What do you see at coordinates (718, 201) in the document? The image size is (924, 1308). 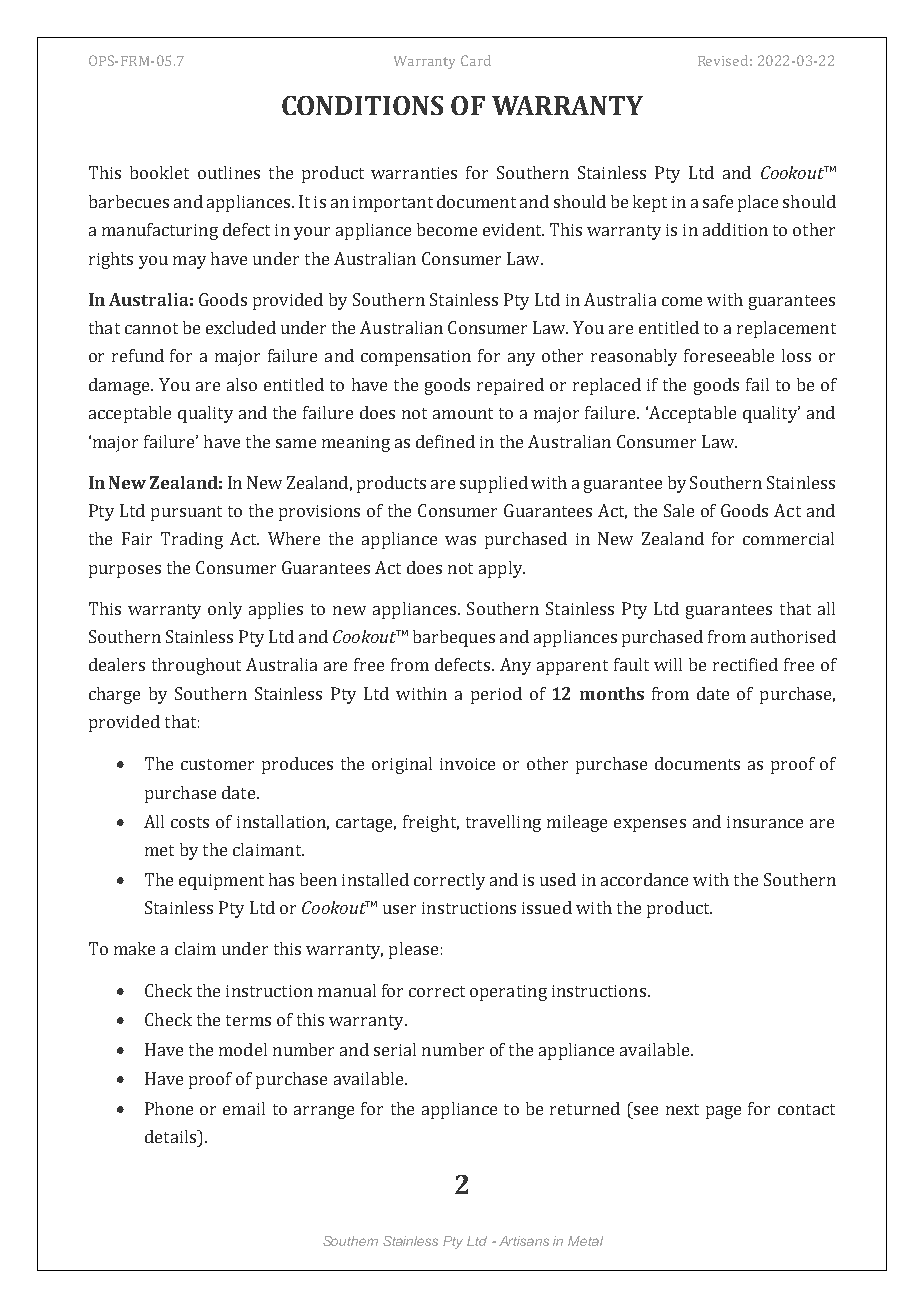 I see `safe` at bounding box center [718, 201].
